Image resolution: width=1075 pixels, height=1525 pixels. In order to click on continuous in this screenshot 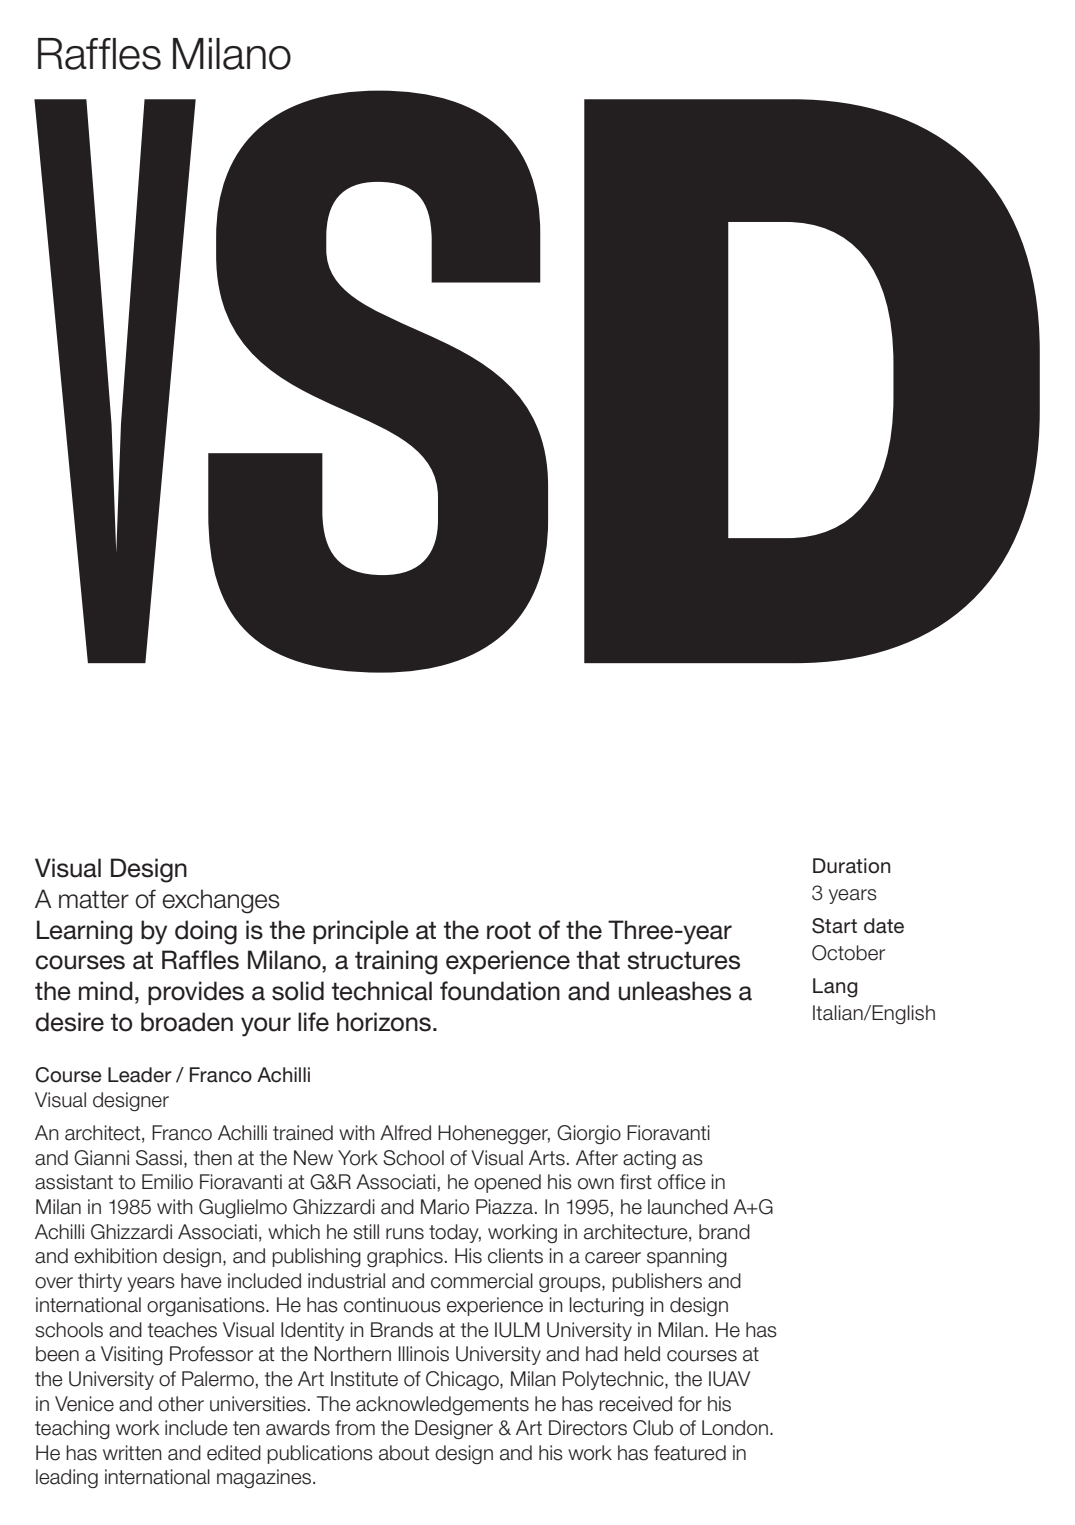, I will do `click(392, 1305)`.
